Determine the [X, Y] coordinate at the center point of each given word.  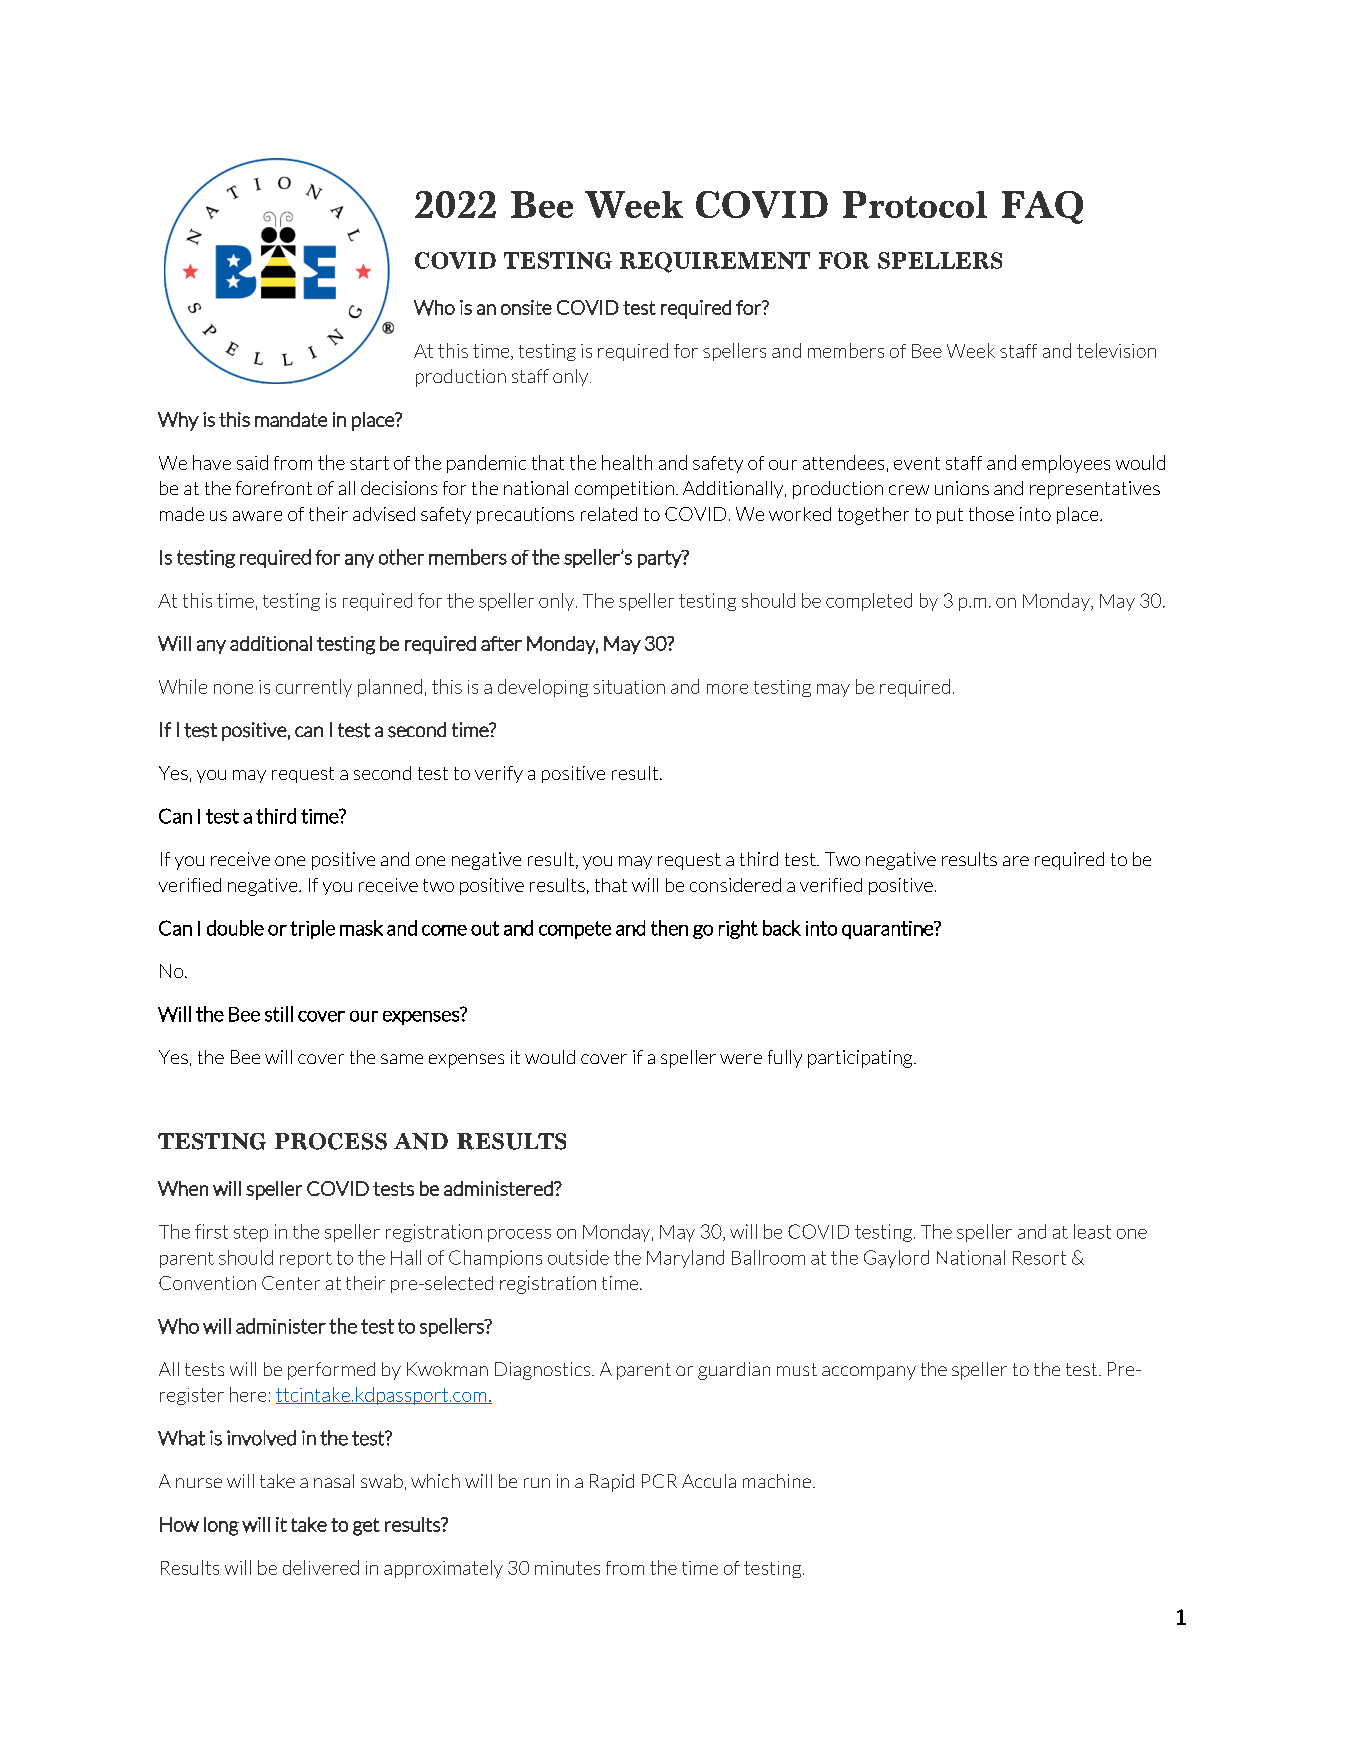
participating [861, 1059]
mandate [291, 419]
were [741, 1059]
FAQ [1042, 207]
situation [629, 687]
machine [777, 1481]
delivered [321, 1567]
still [279, 1014]
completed [869, 602]
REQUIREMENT [715, 262]
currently [314, 688]
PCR [659, 1481]
